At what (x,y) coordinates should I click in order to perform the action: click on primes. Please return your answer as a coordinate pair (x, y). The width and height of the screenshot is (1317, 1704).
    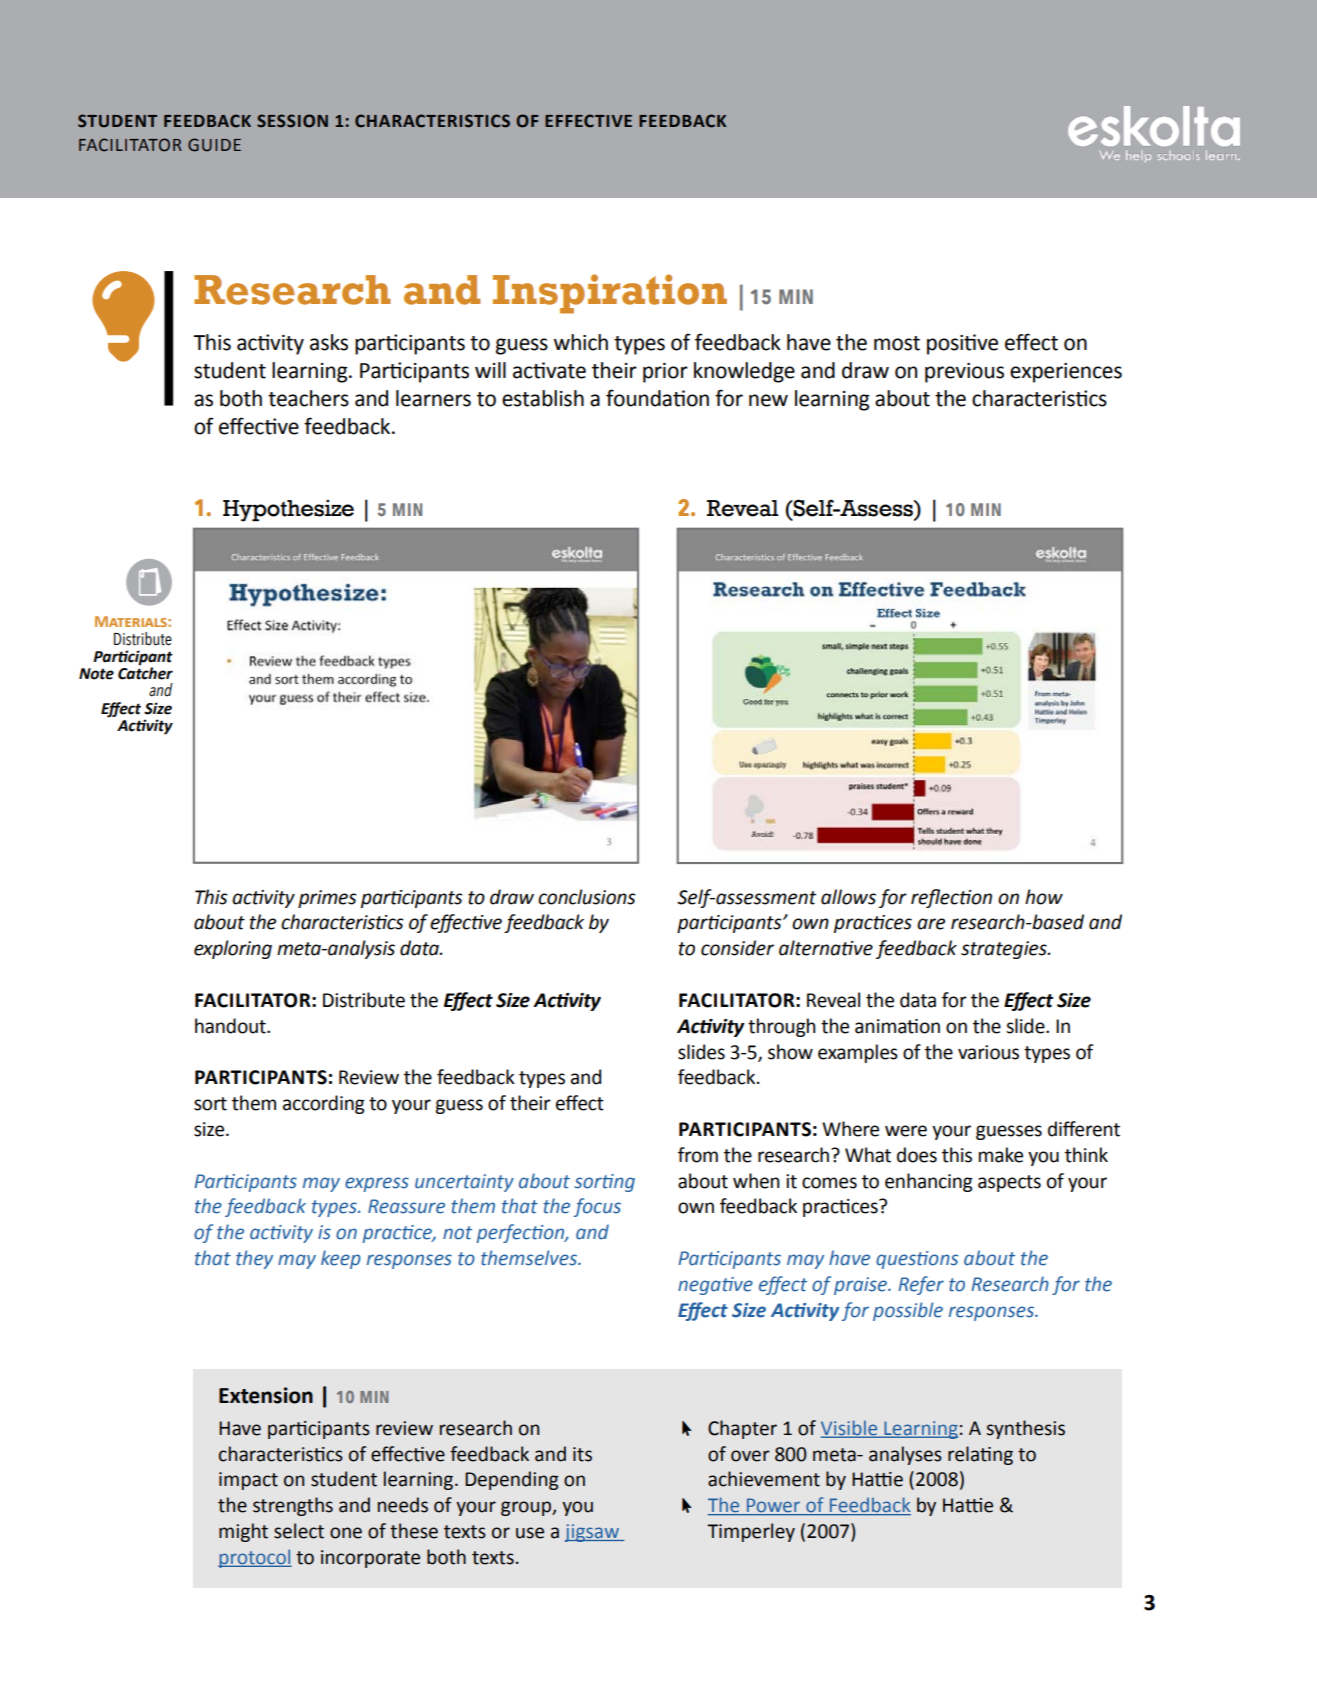
    Looking at the image, I should click on (327, 899).
